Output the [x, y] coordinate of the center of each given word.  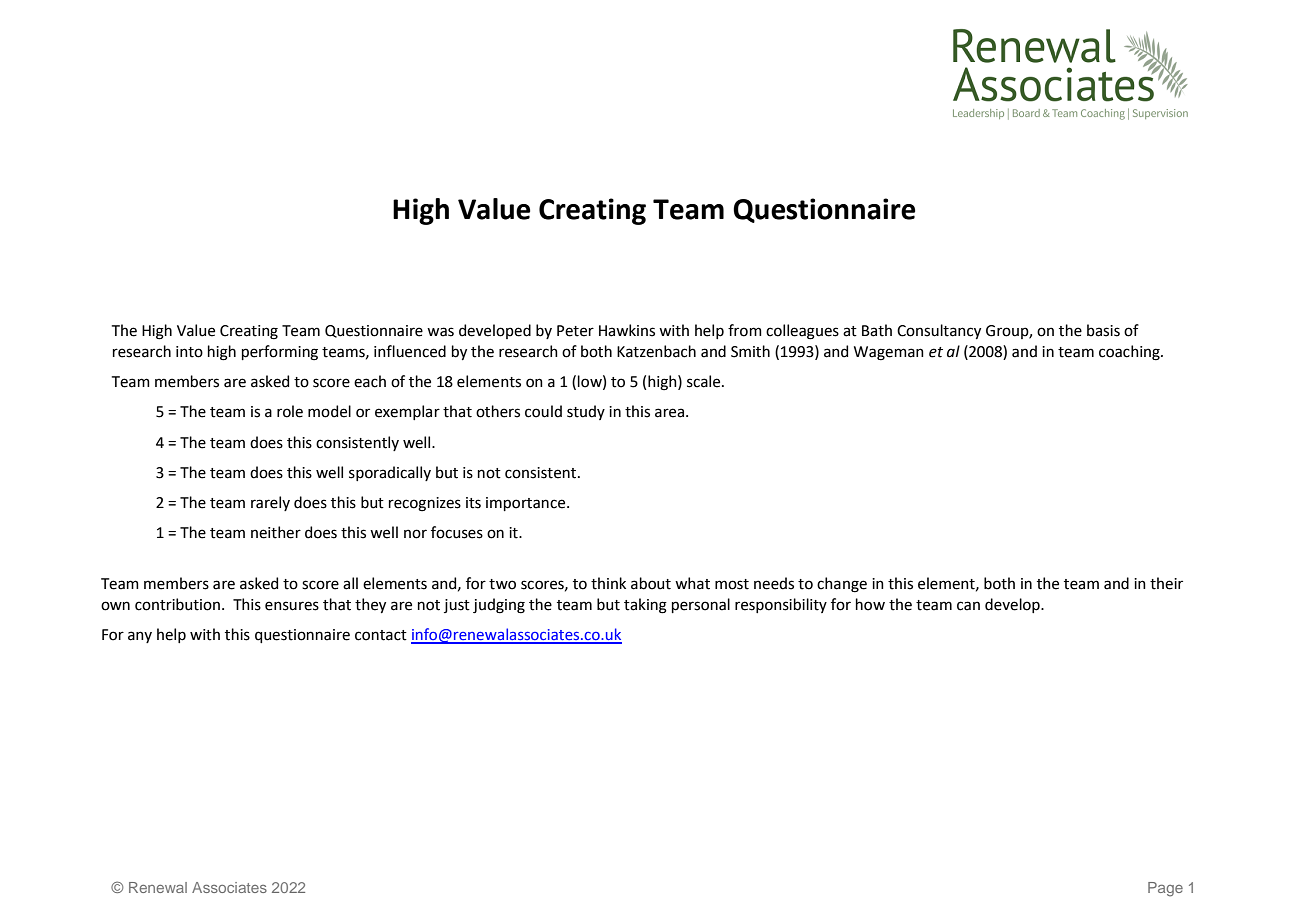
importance [527, 504]
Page [1165, 889]
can [968, 606]
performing [280, 353]
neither [276, 532]
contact [381, 635]
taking [645, 606]
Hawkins [627, 330]
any [140, 637]
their [1166, 583]
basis [1103, 330]
